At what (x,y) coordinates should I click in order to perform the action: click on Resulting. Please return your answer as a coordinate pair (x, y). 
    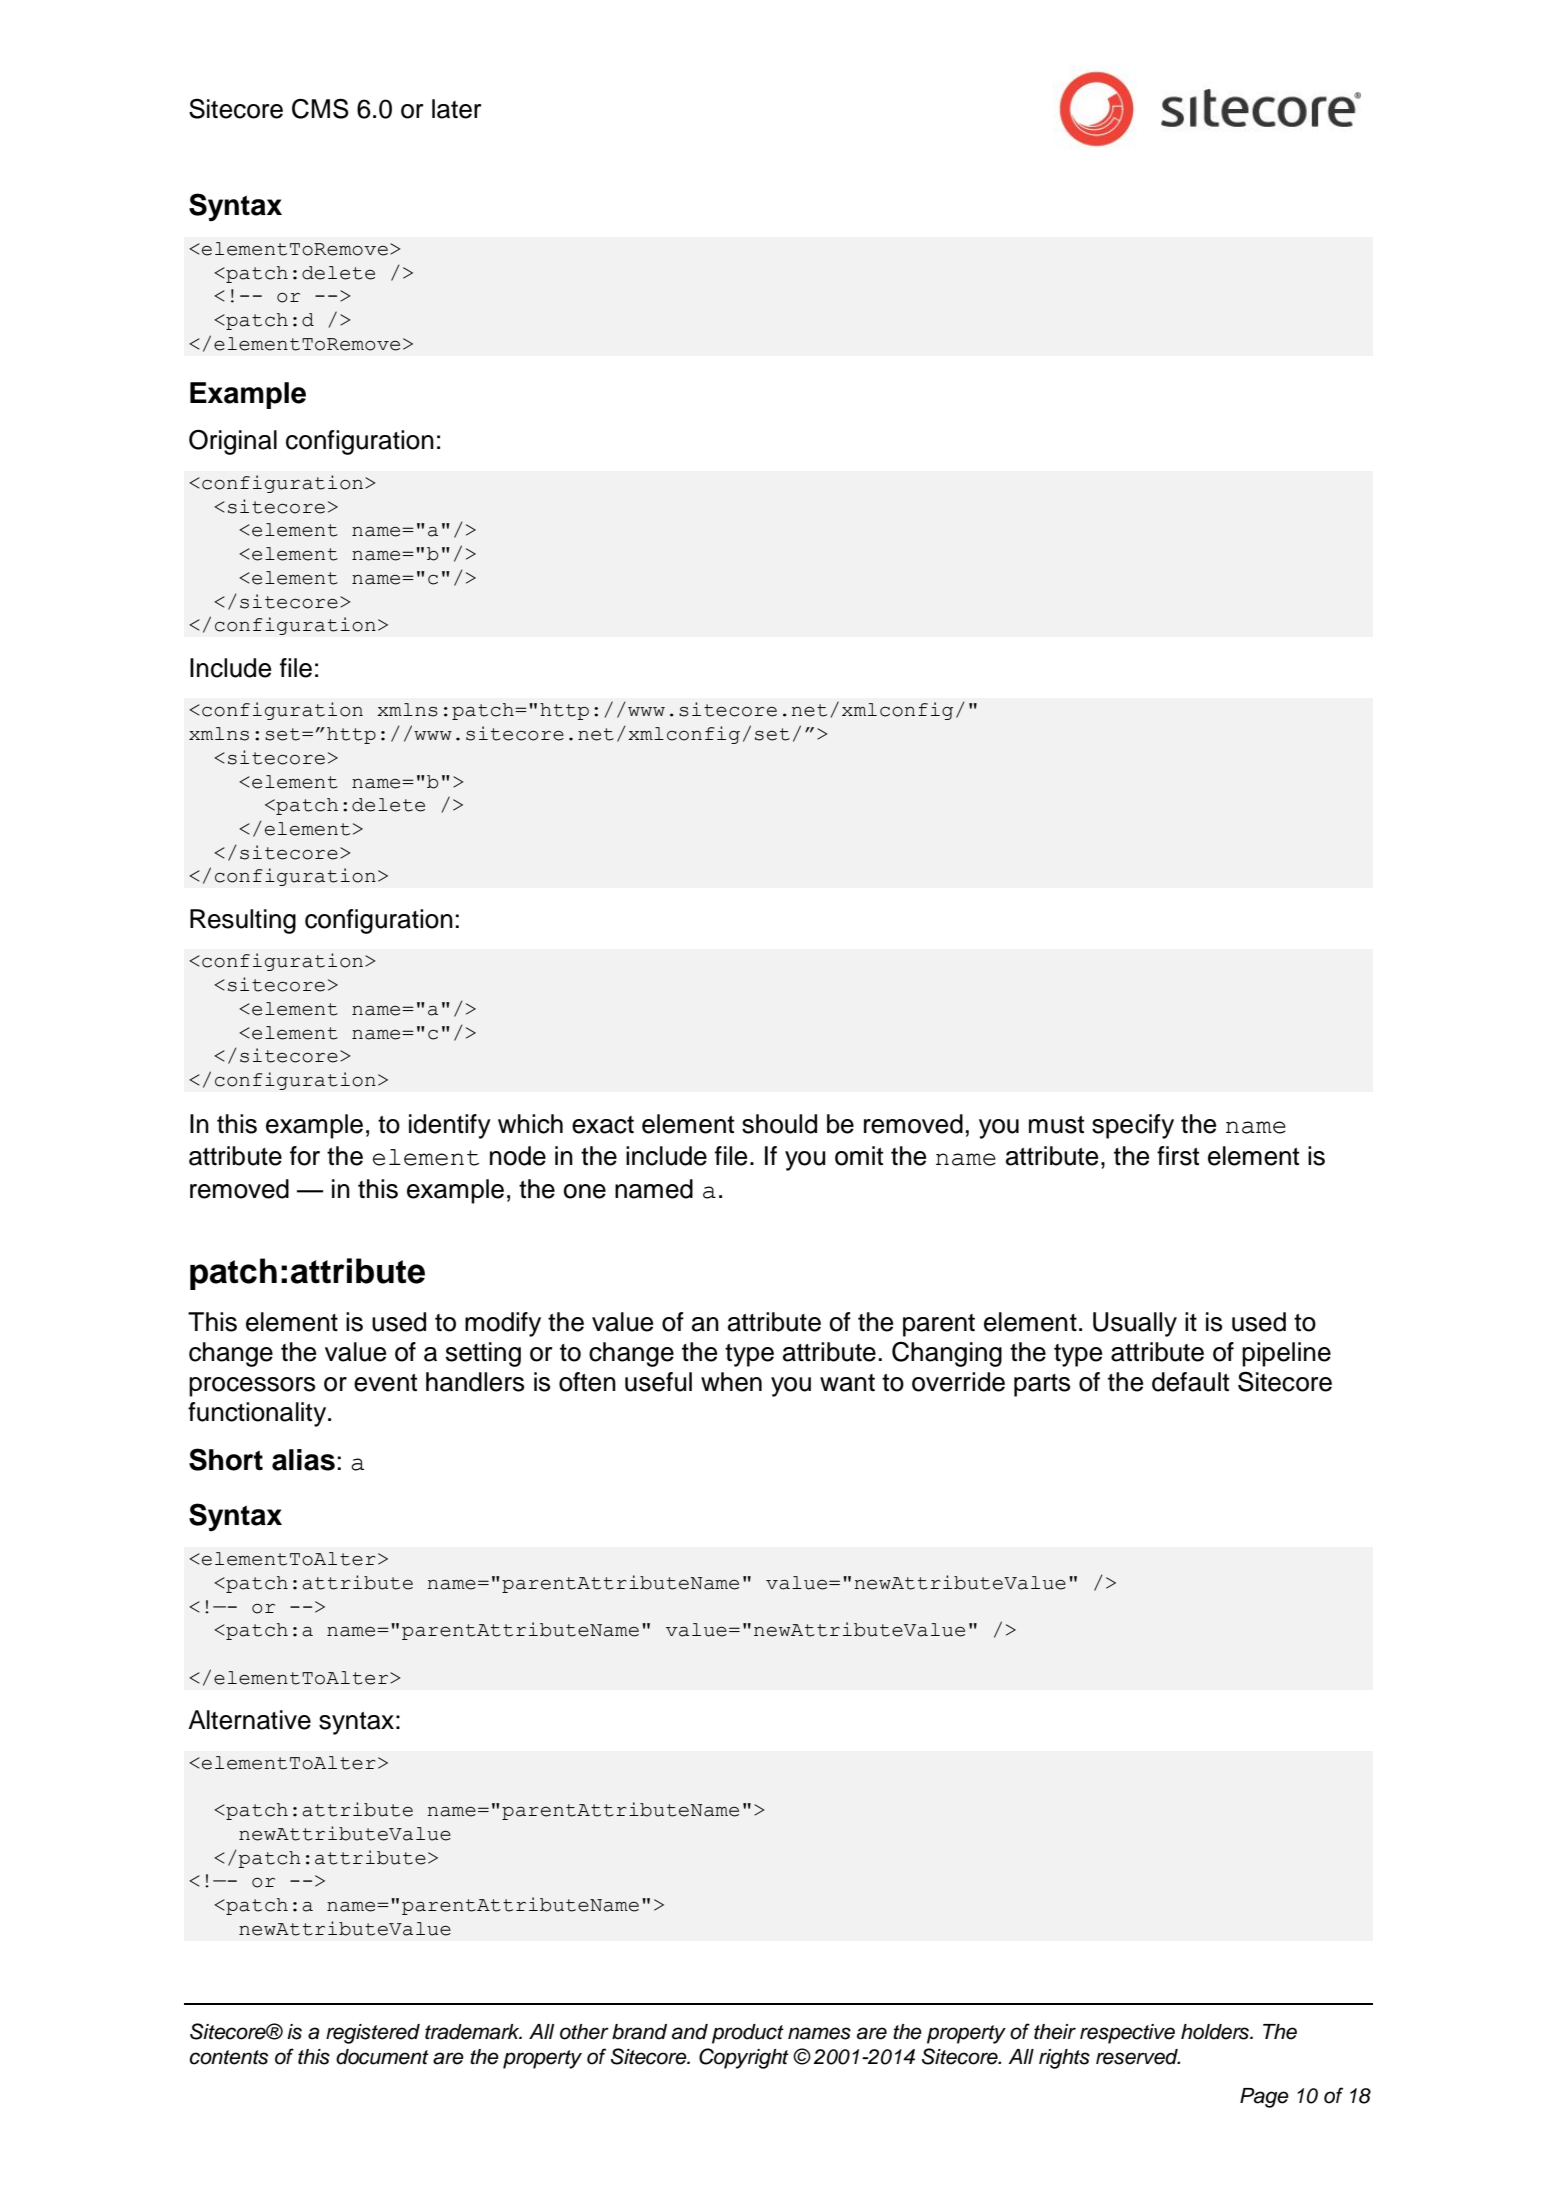
    Looking at the image, I should click on (243, 921).
